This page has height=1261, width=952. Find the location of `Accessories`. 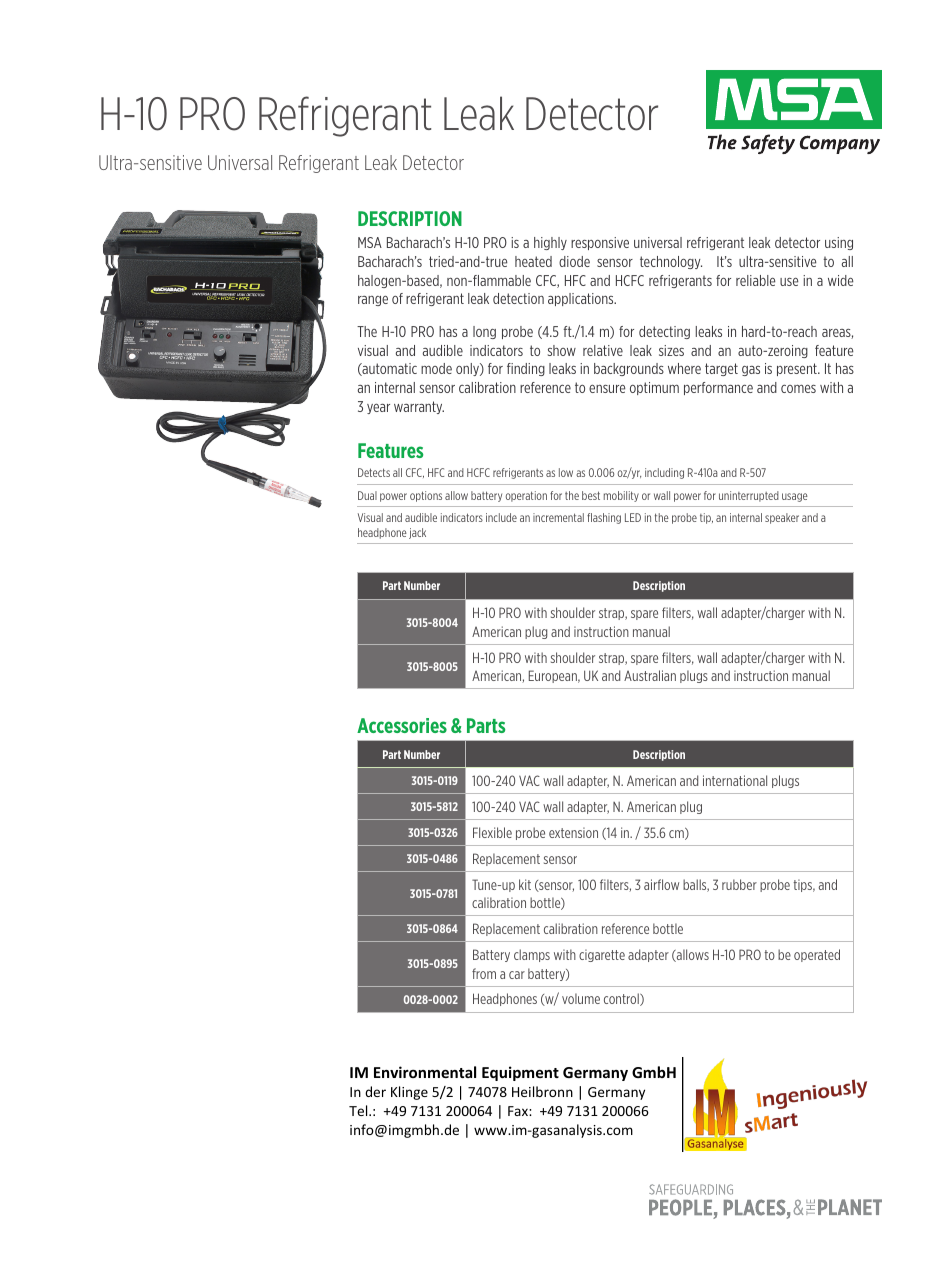

Accessories is located at coordinates (402, 725).
